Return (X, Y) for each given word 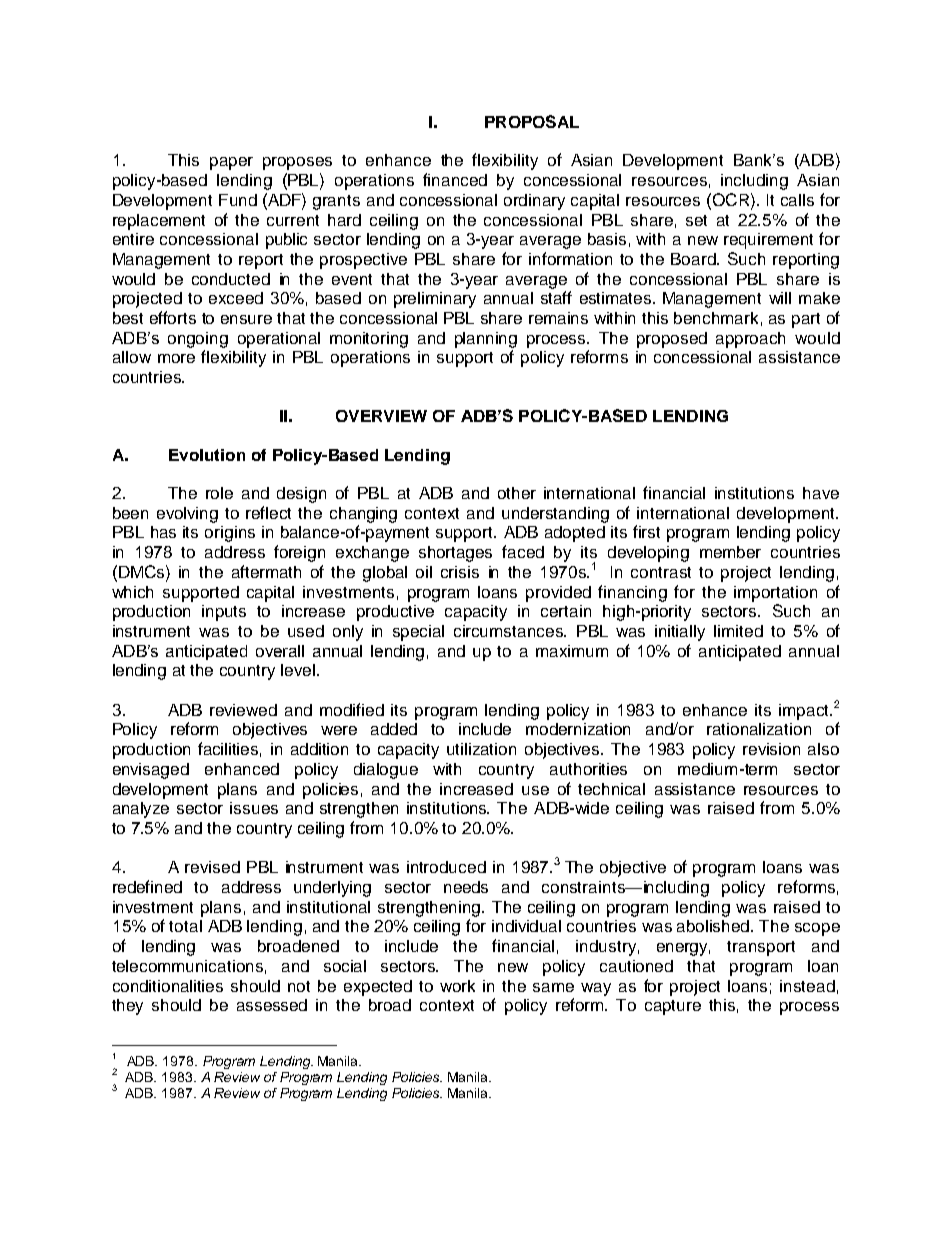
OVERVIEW (381, 416)
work (457, 986)
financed (455, 179)
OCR (731, 199)
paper (231, 163)
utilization (481, 749)
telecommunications (187, 966)
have (821, 493)
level (298, 670)
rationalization (759, 729)
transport (761, 948)
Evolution (207, 455)
